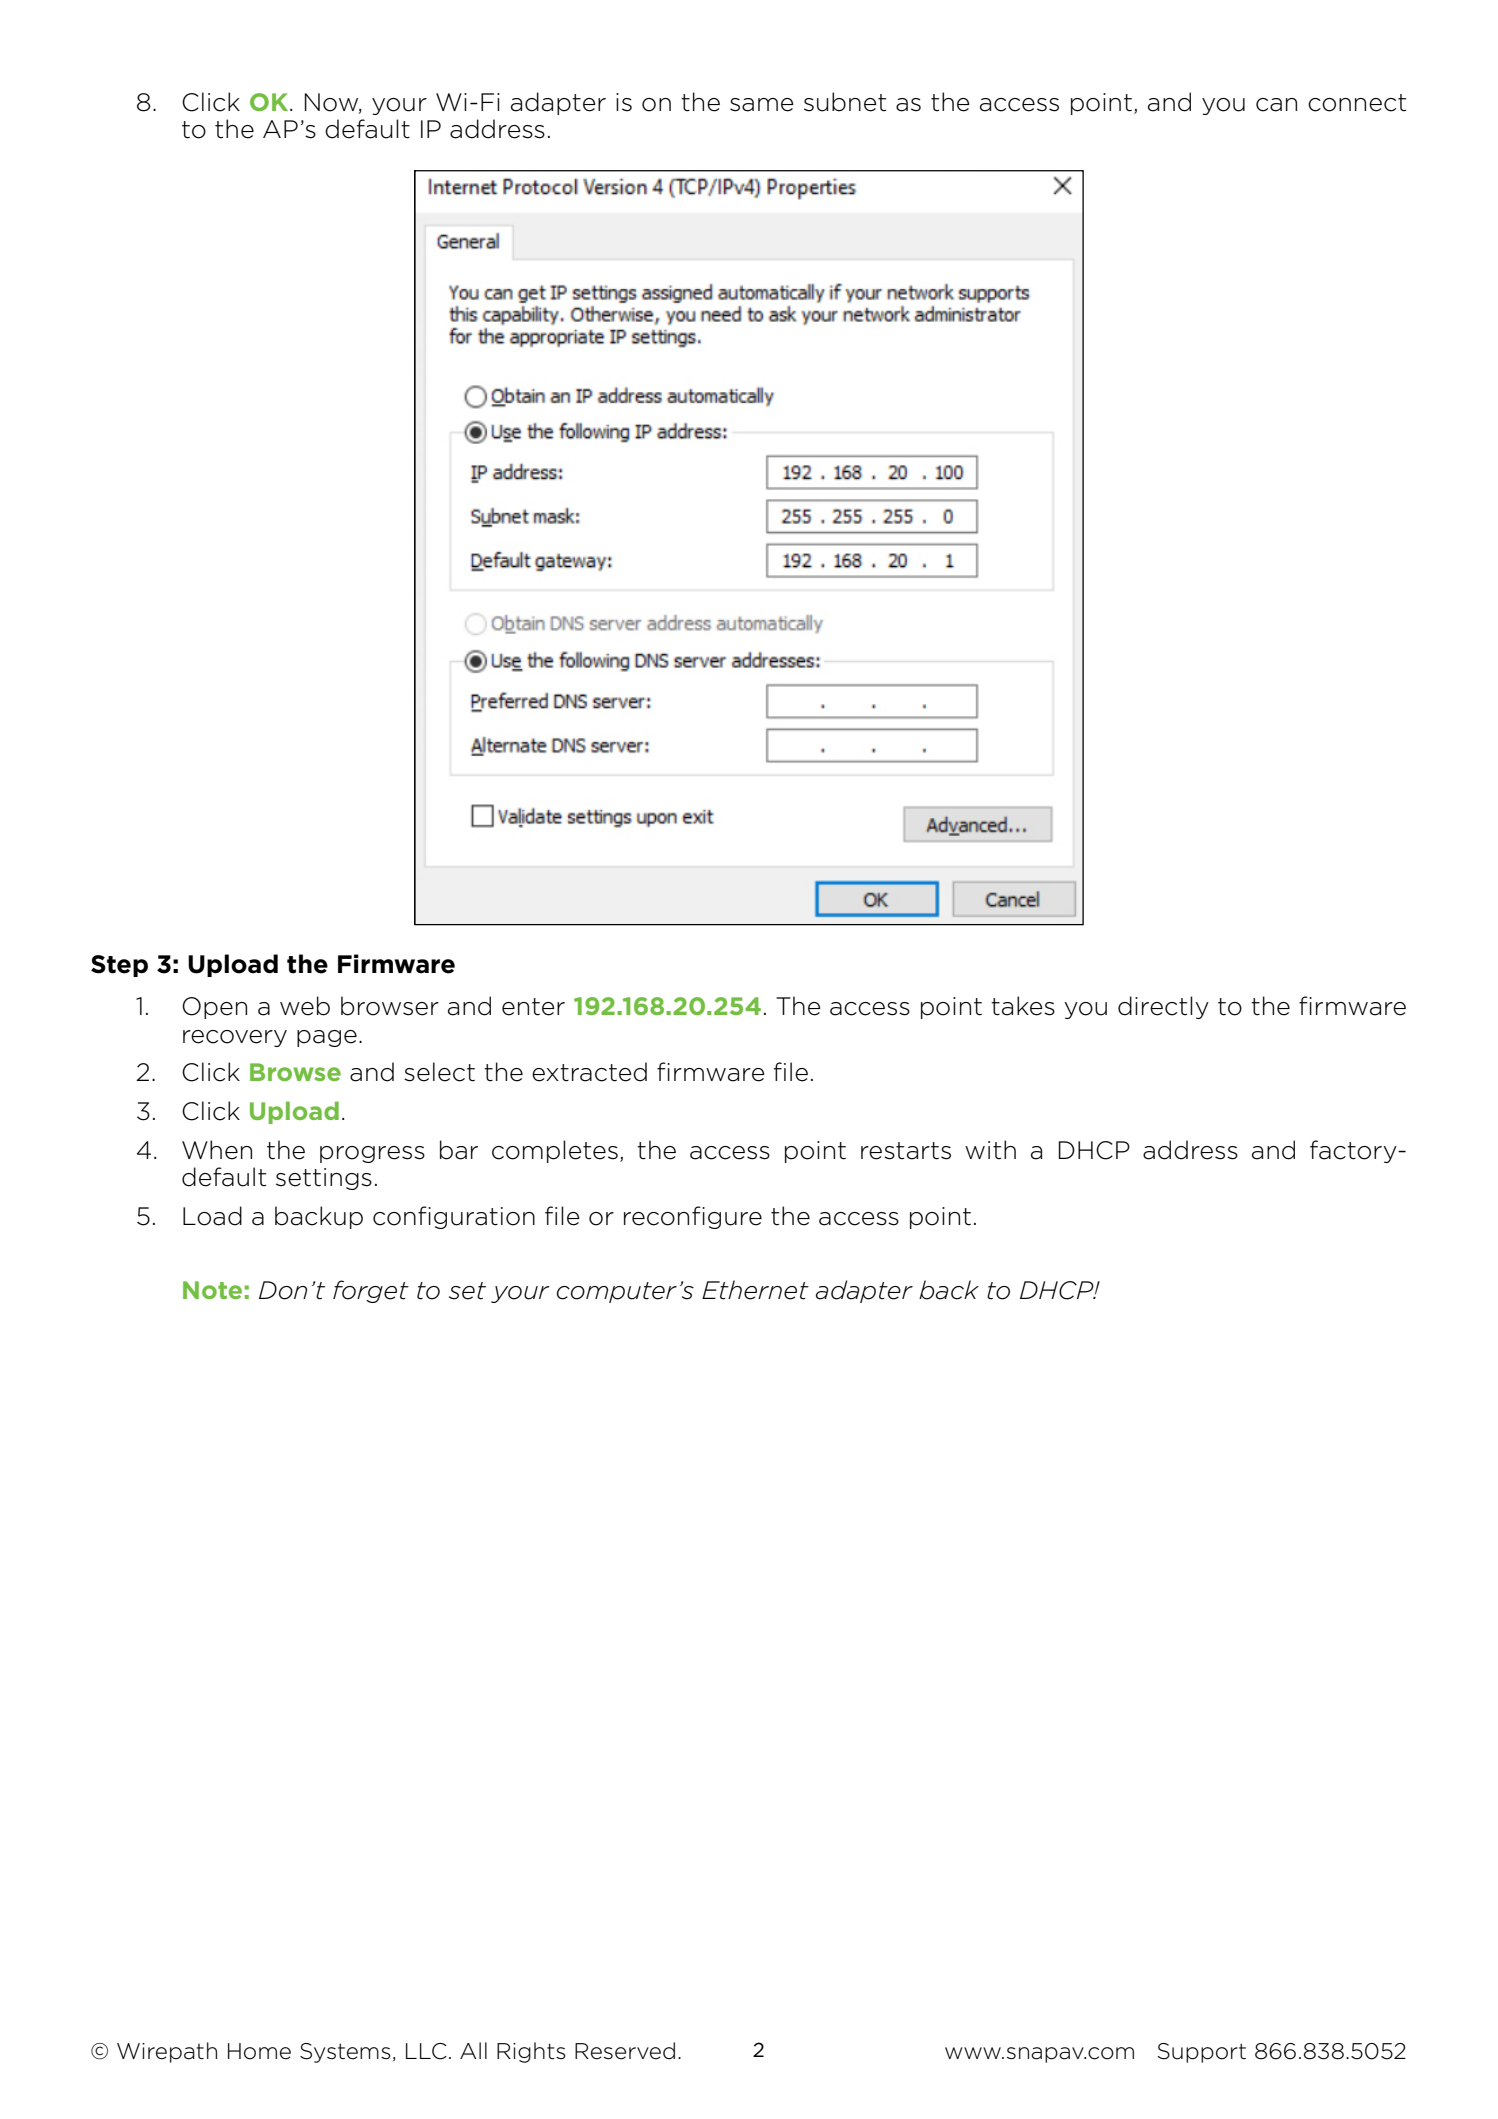  I want to click on Home, so click(259, 2051).
